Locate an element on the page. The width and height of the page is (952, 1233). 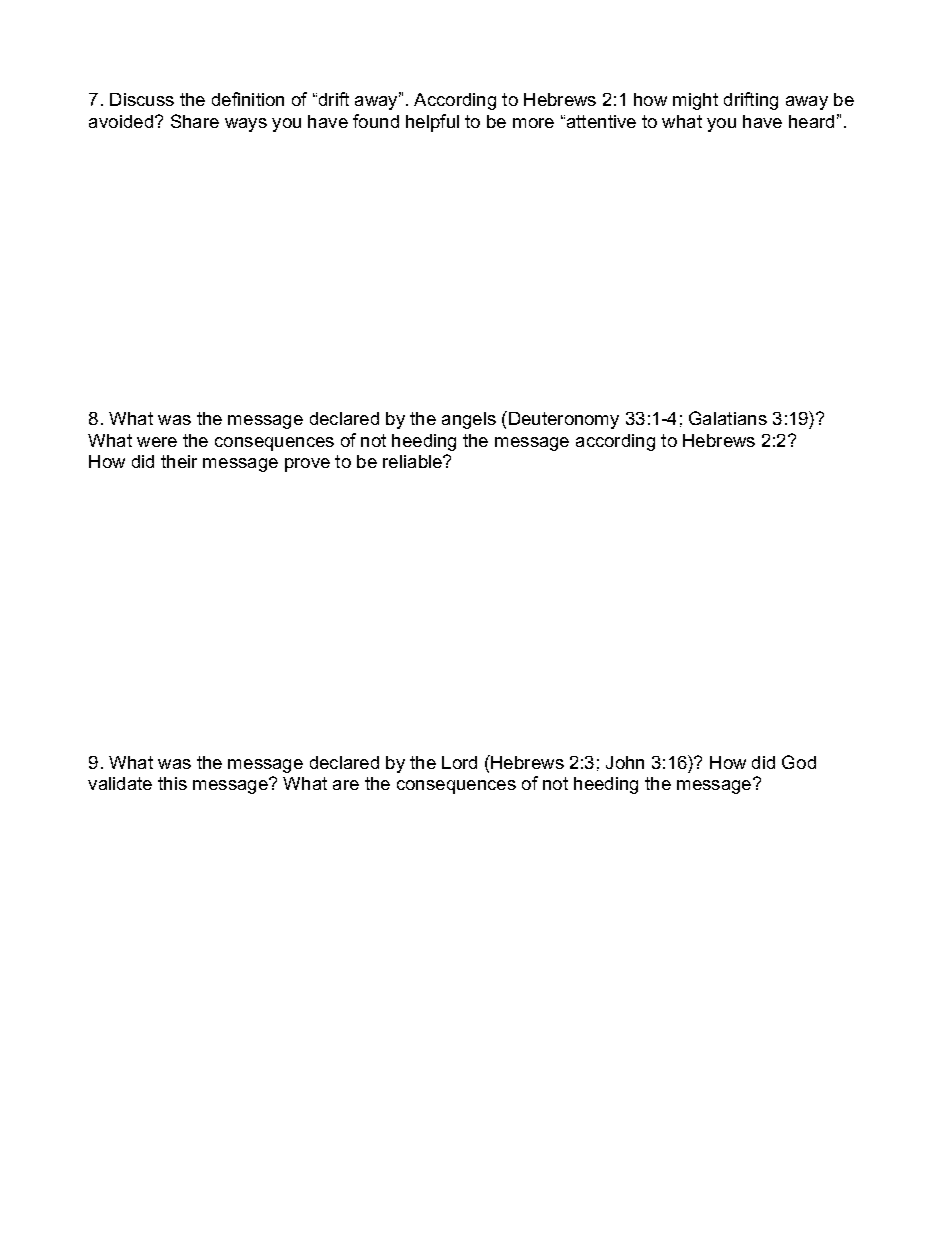
were is located at coordinates (157, 442).
